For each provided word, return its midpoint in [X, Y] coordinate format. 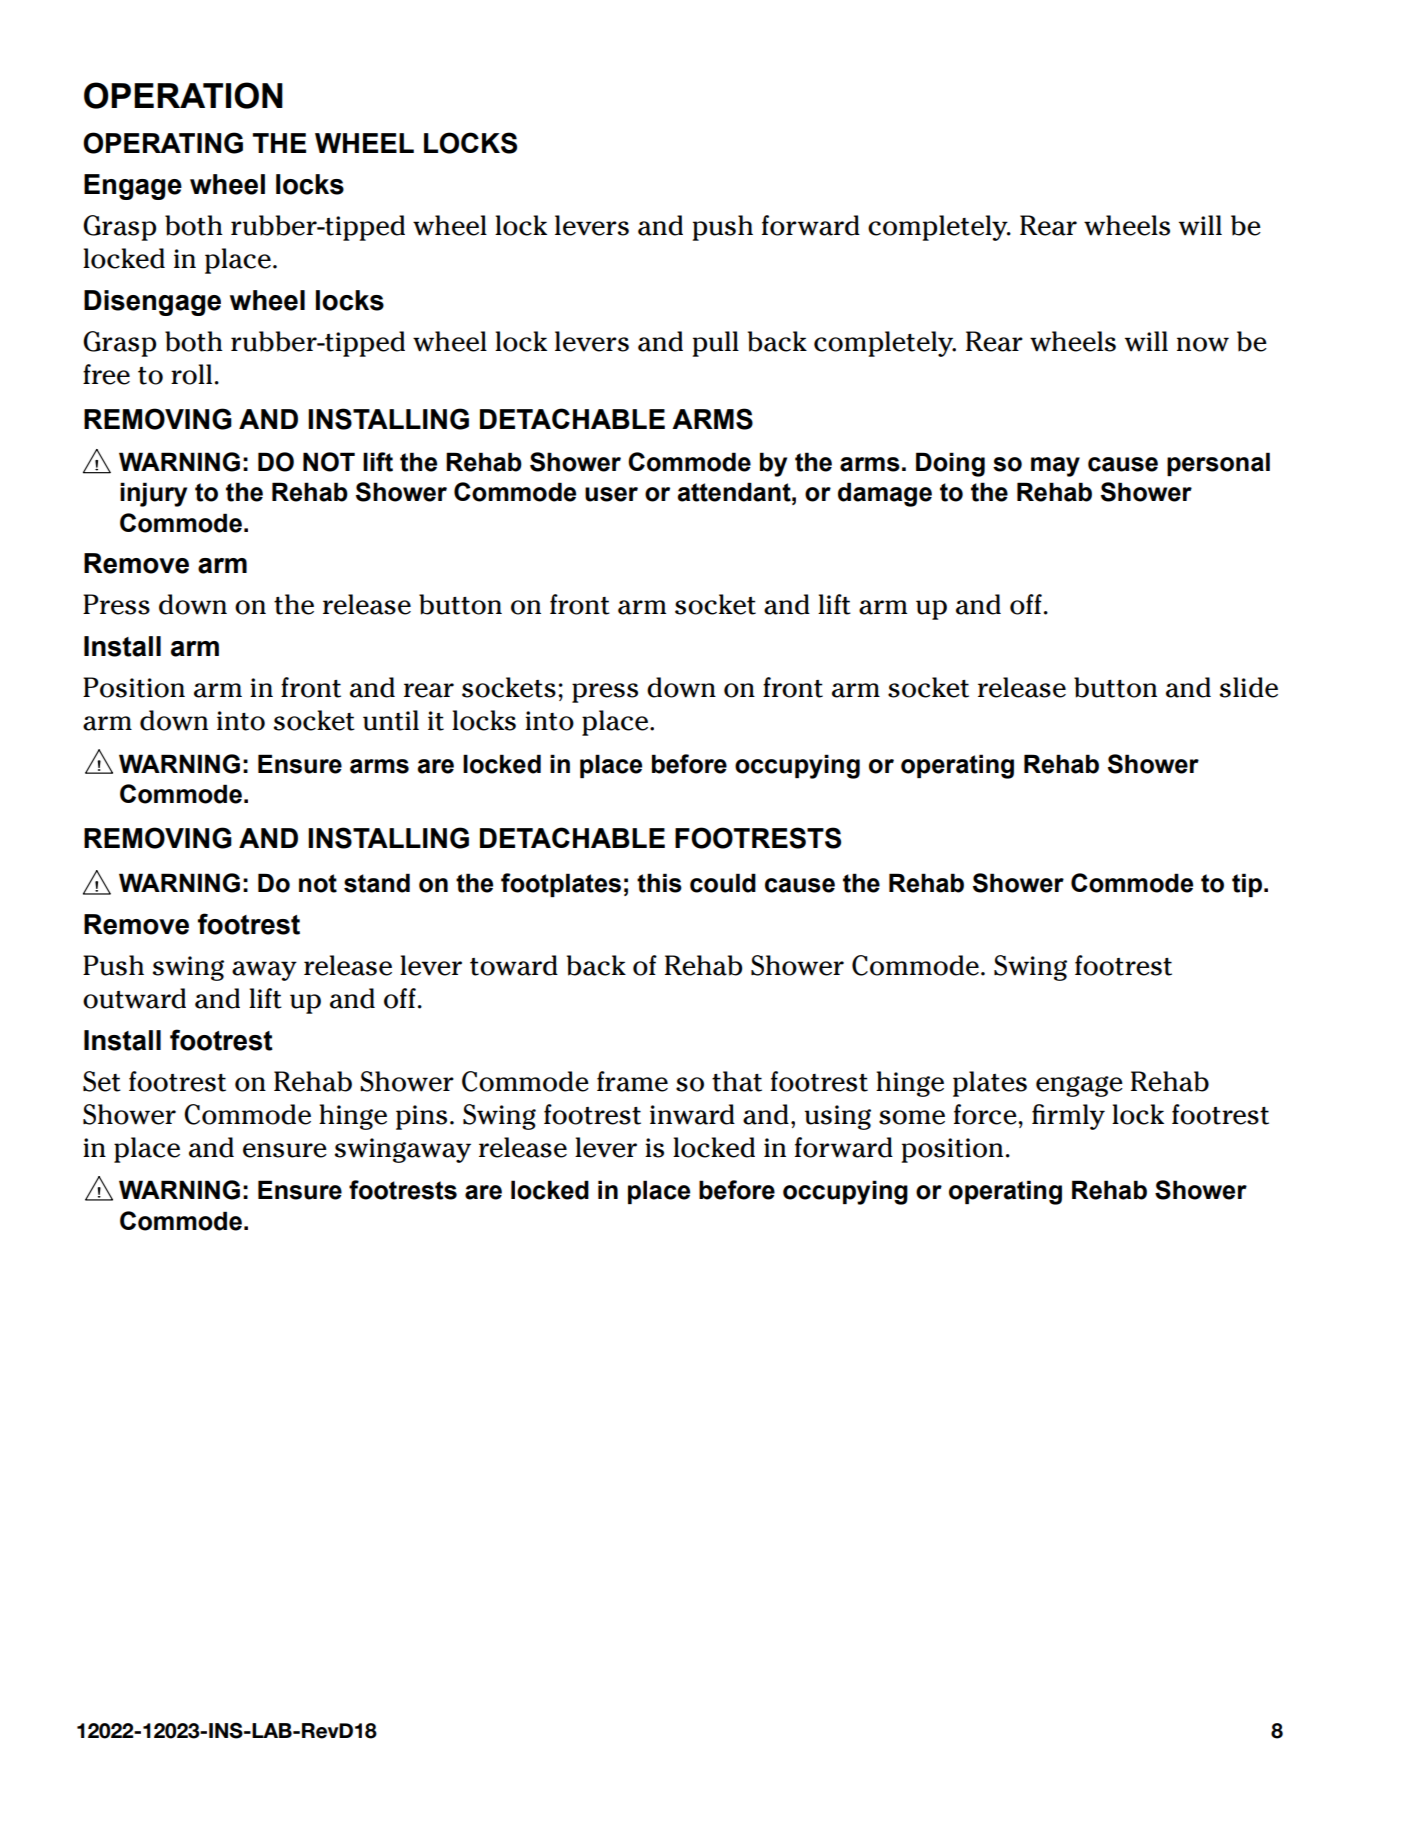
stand [377, 883]
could [723, 883]
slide [1249, 687]
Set [102, 1081]
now [1203, 344]
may [1055, 467]
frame [632, 1081]
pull [716, 344]
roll [191, 374]
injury [153, 494]
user [611, 494]
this [659, 883]
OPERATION [183, 95]
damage [885, 494]
